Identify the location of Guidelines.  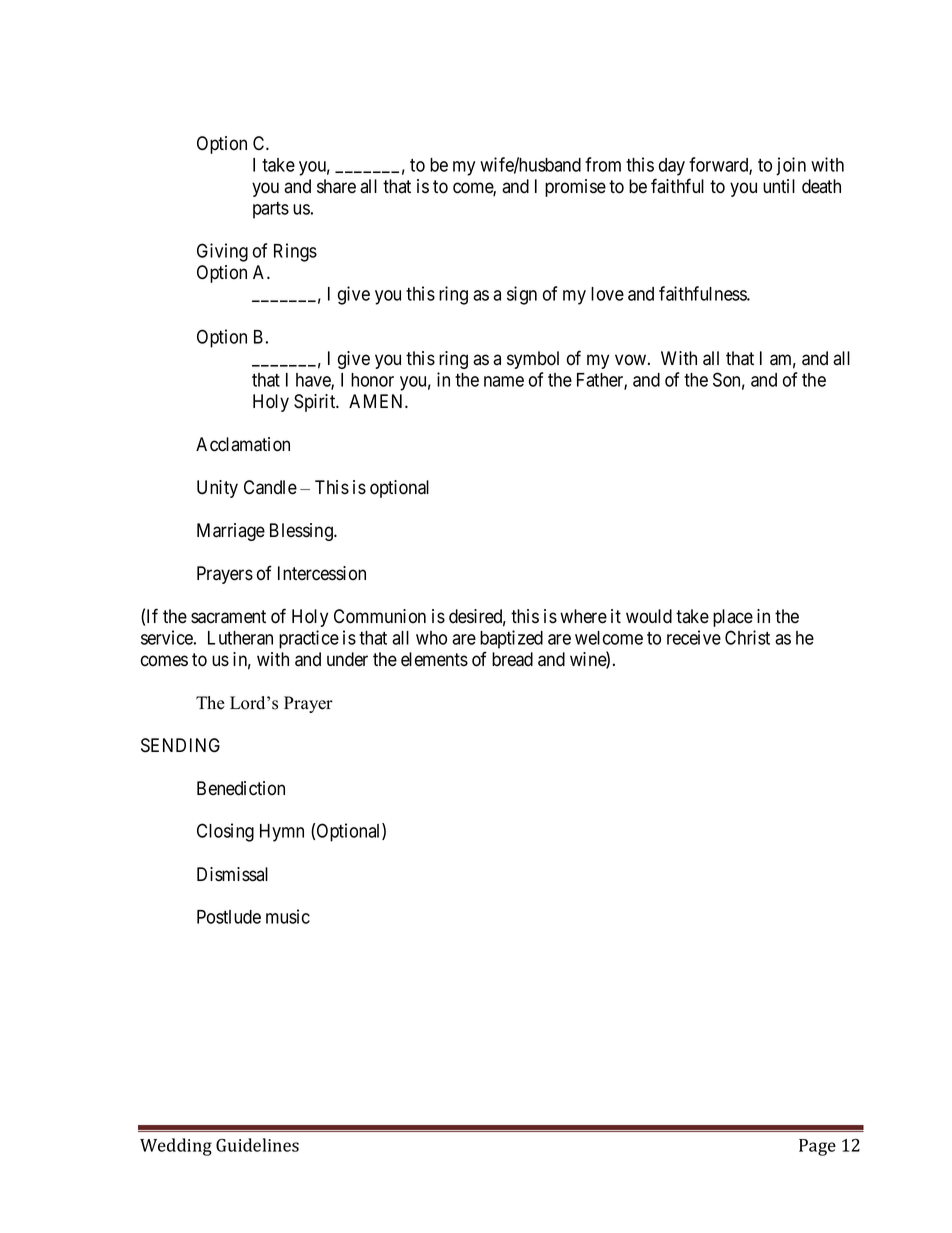
(257, 1145).
